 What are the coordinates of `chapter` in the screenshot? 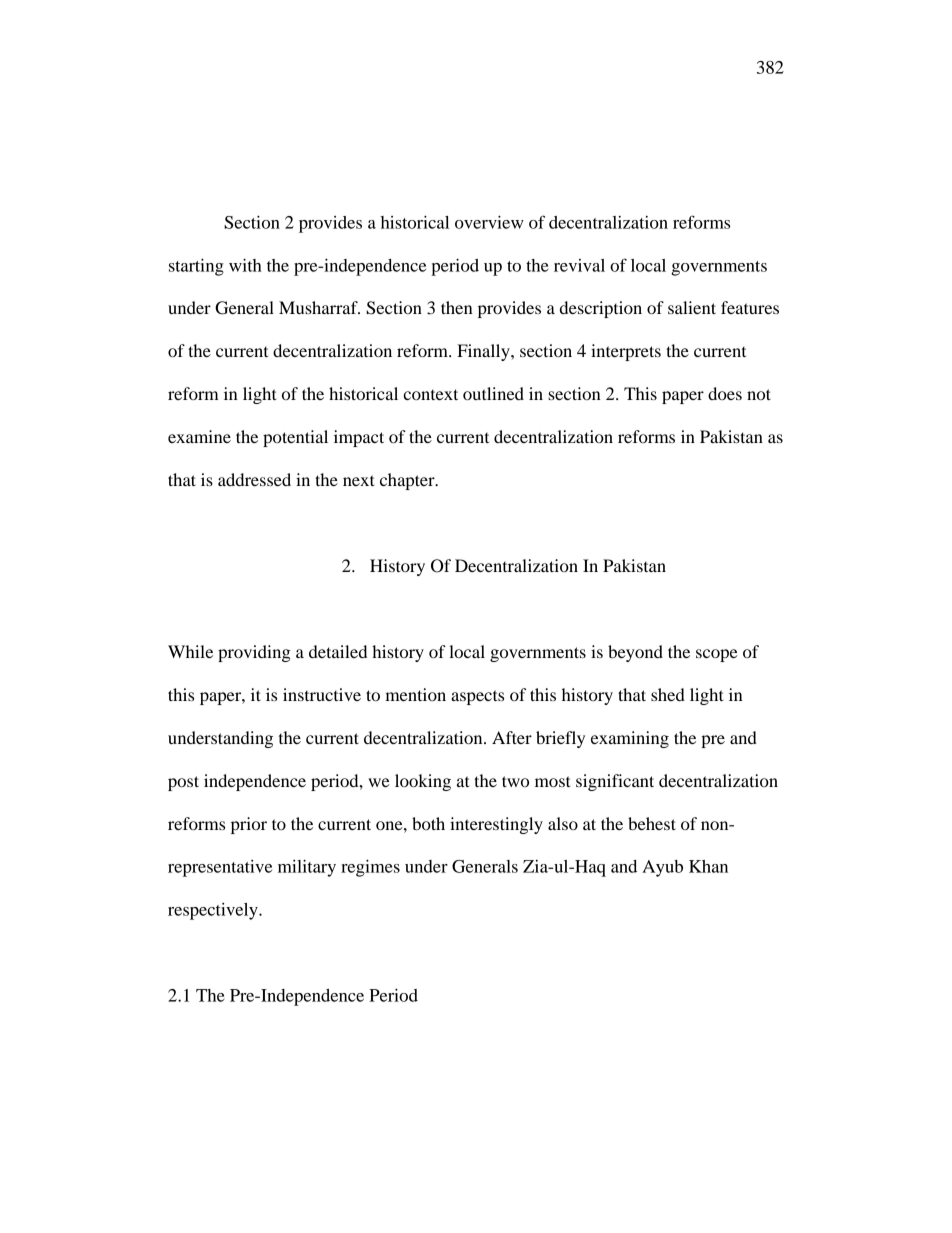 It's located at (408, 481).
